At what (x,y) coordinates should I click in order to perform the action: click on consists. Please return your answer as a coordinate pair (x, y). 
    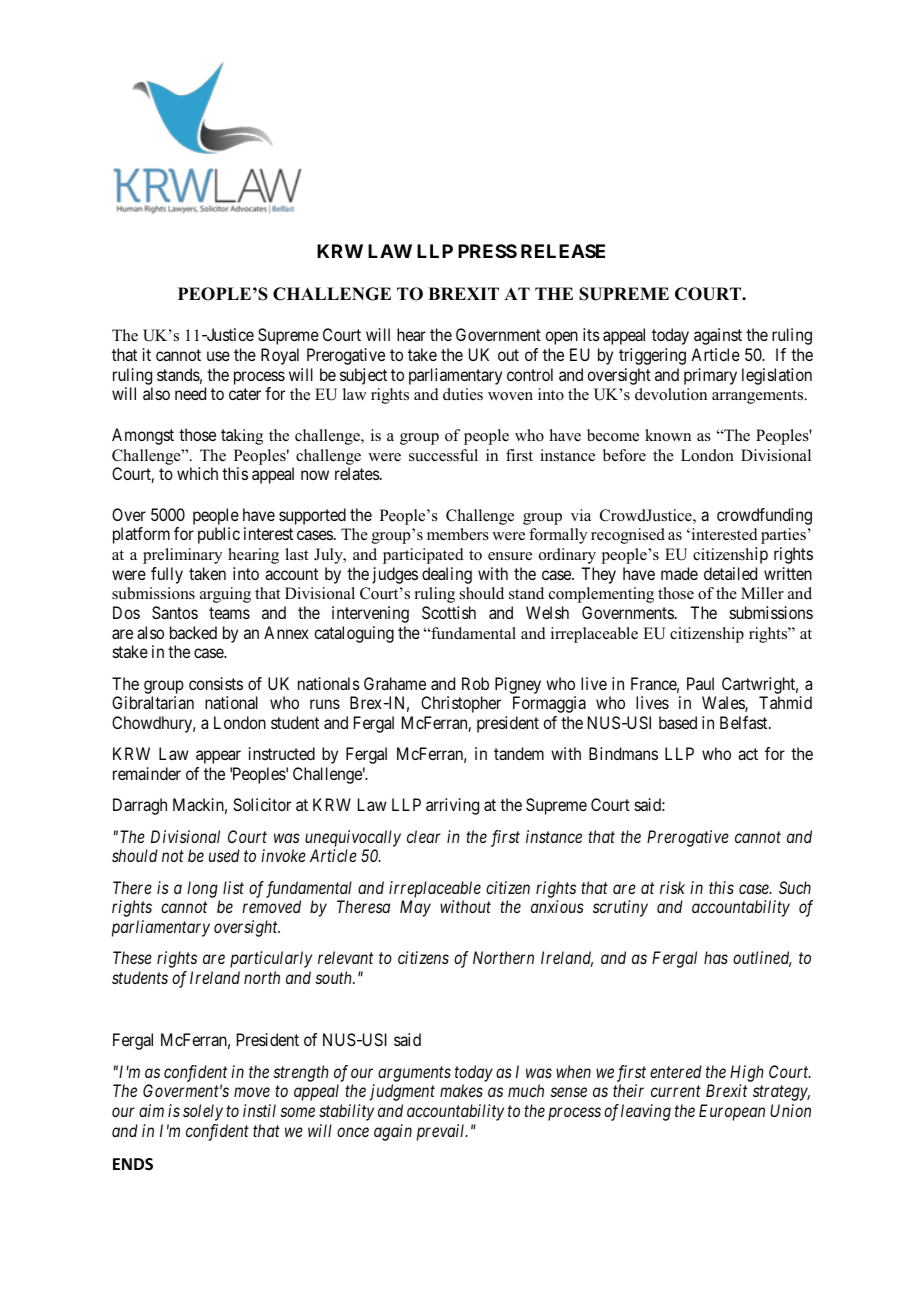
    Looking at the image, I should click on (216, 683).
